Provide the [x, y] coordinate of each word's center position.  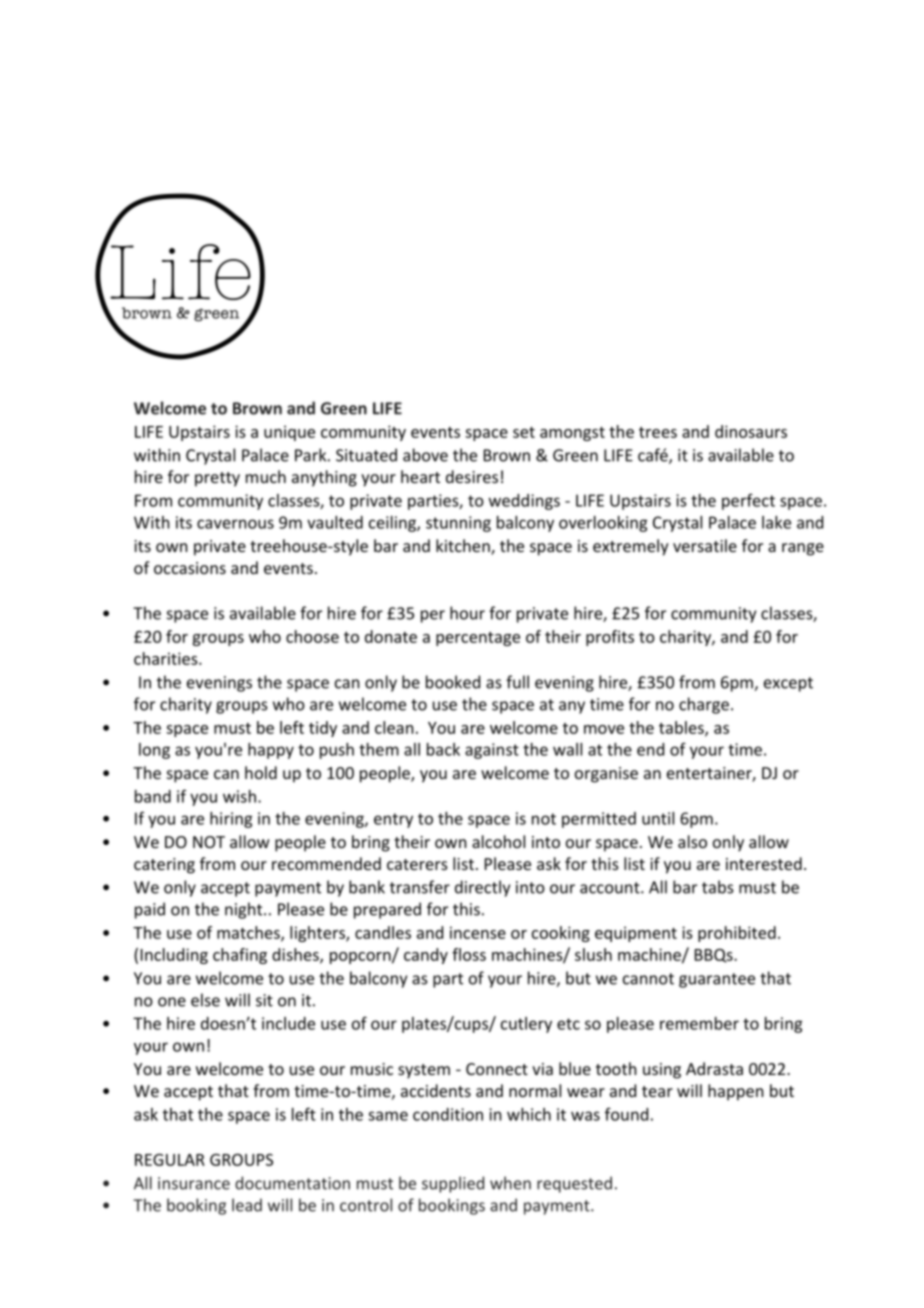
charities [167, 658]
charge [704, 705]
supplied [453, 1184]
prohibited [737, 934]
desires [472, 476]
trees [658, 432]
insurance [194, 1183]
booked [453, 682]
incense [478, 932]
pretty [217, 479]
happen [736, 1092]
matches [249, 933]
